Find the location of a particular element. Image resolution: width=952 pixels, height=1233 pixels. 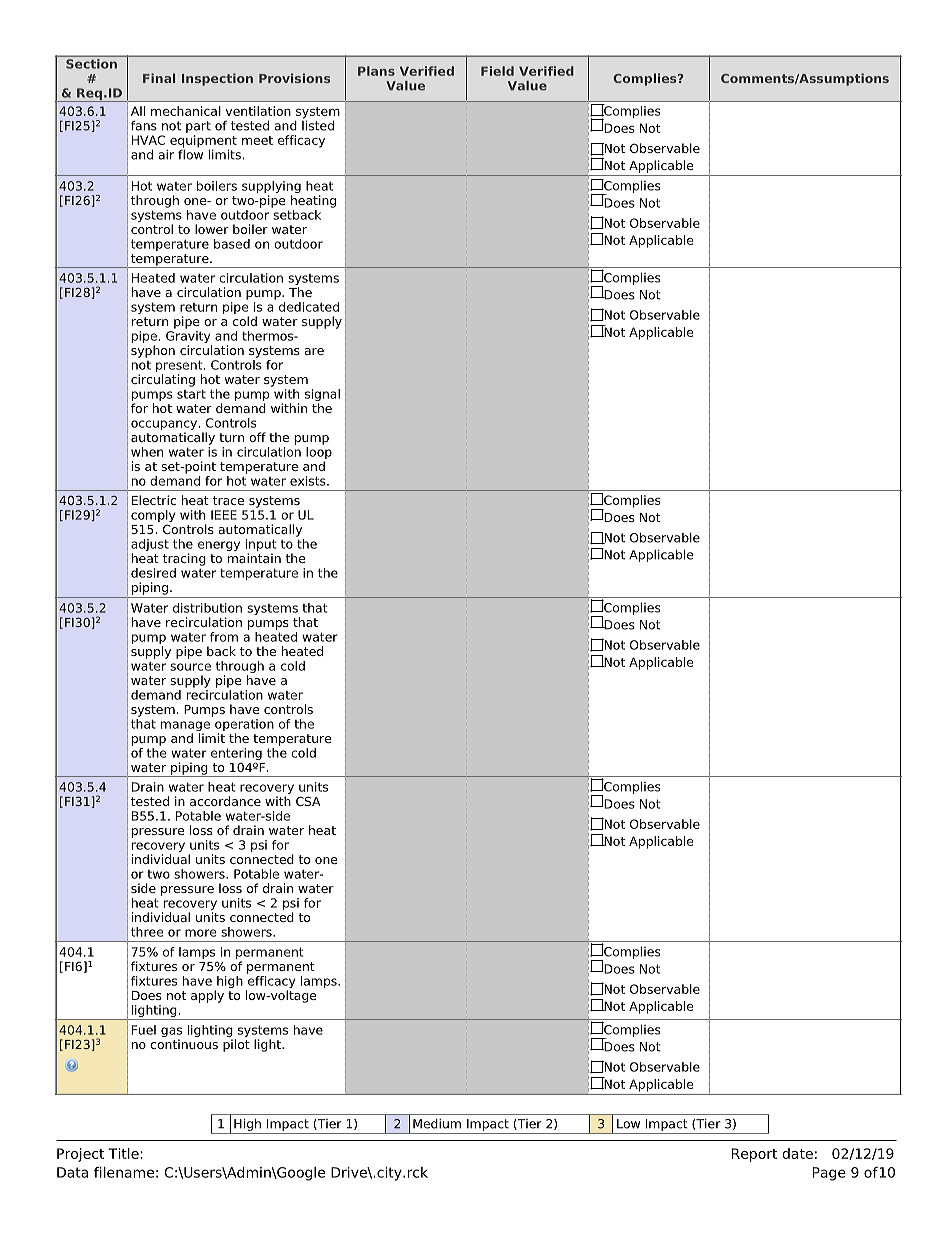

maintain is located at coordinates (254, 558).
